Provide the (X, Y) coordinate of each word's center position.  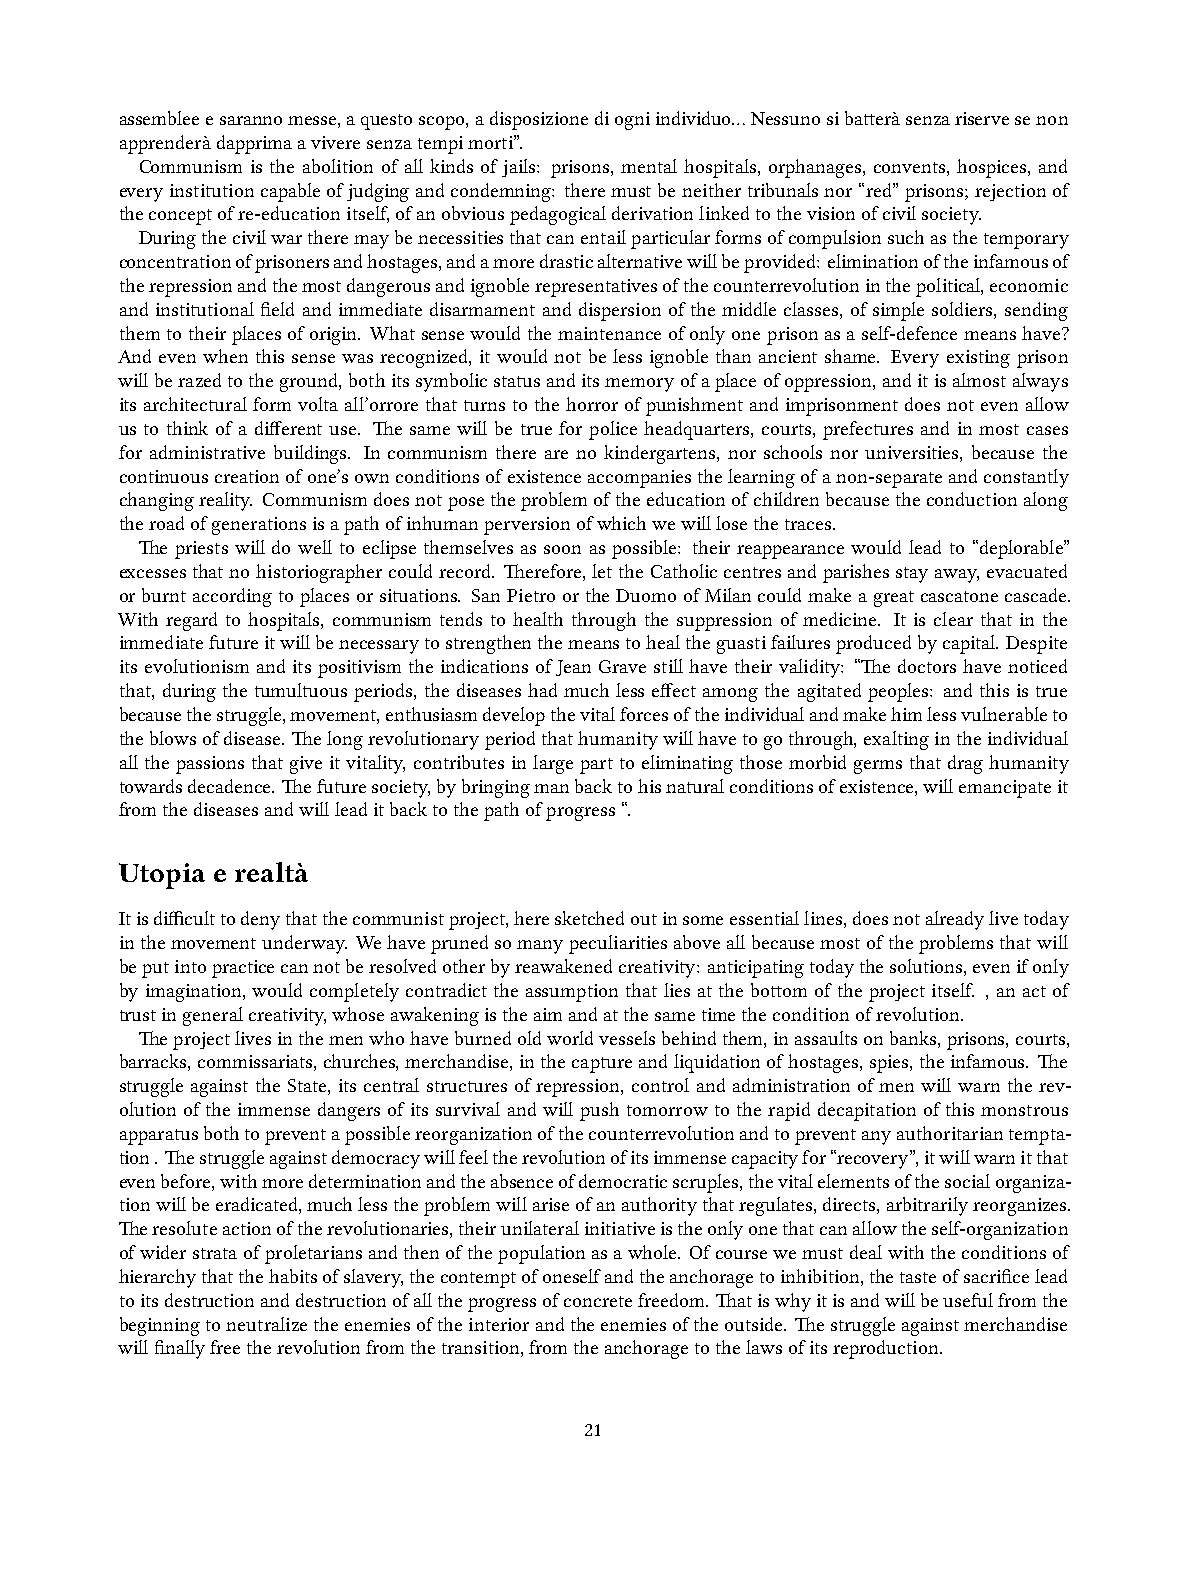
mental (649, 166)
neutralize (266, 1324)
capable (290, 192)
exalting (896, 740)
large (553, 764)
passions (210, 765)
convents (911, 167)
